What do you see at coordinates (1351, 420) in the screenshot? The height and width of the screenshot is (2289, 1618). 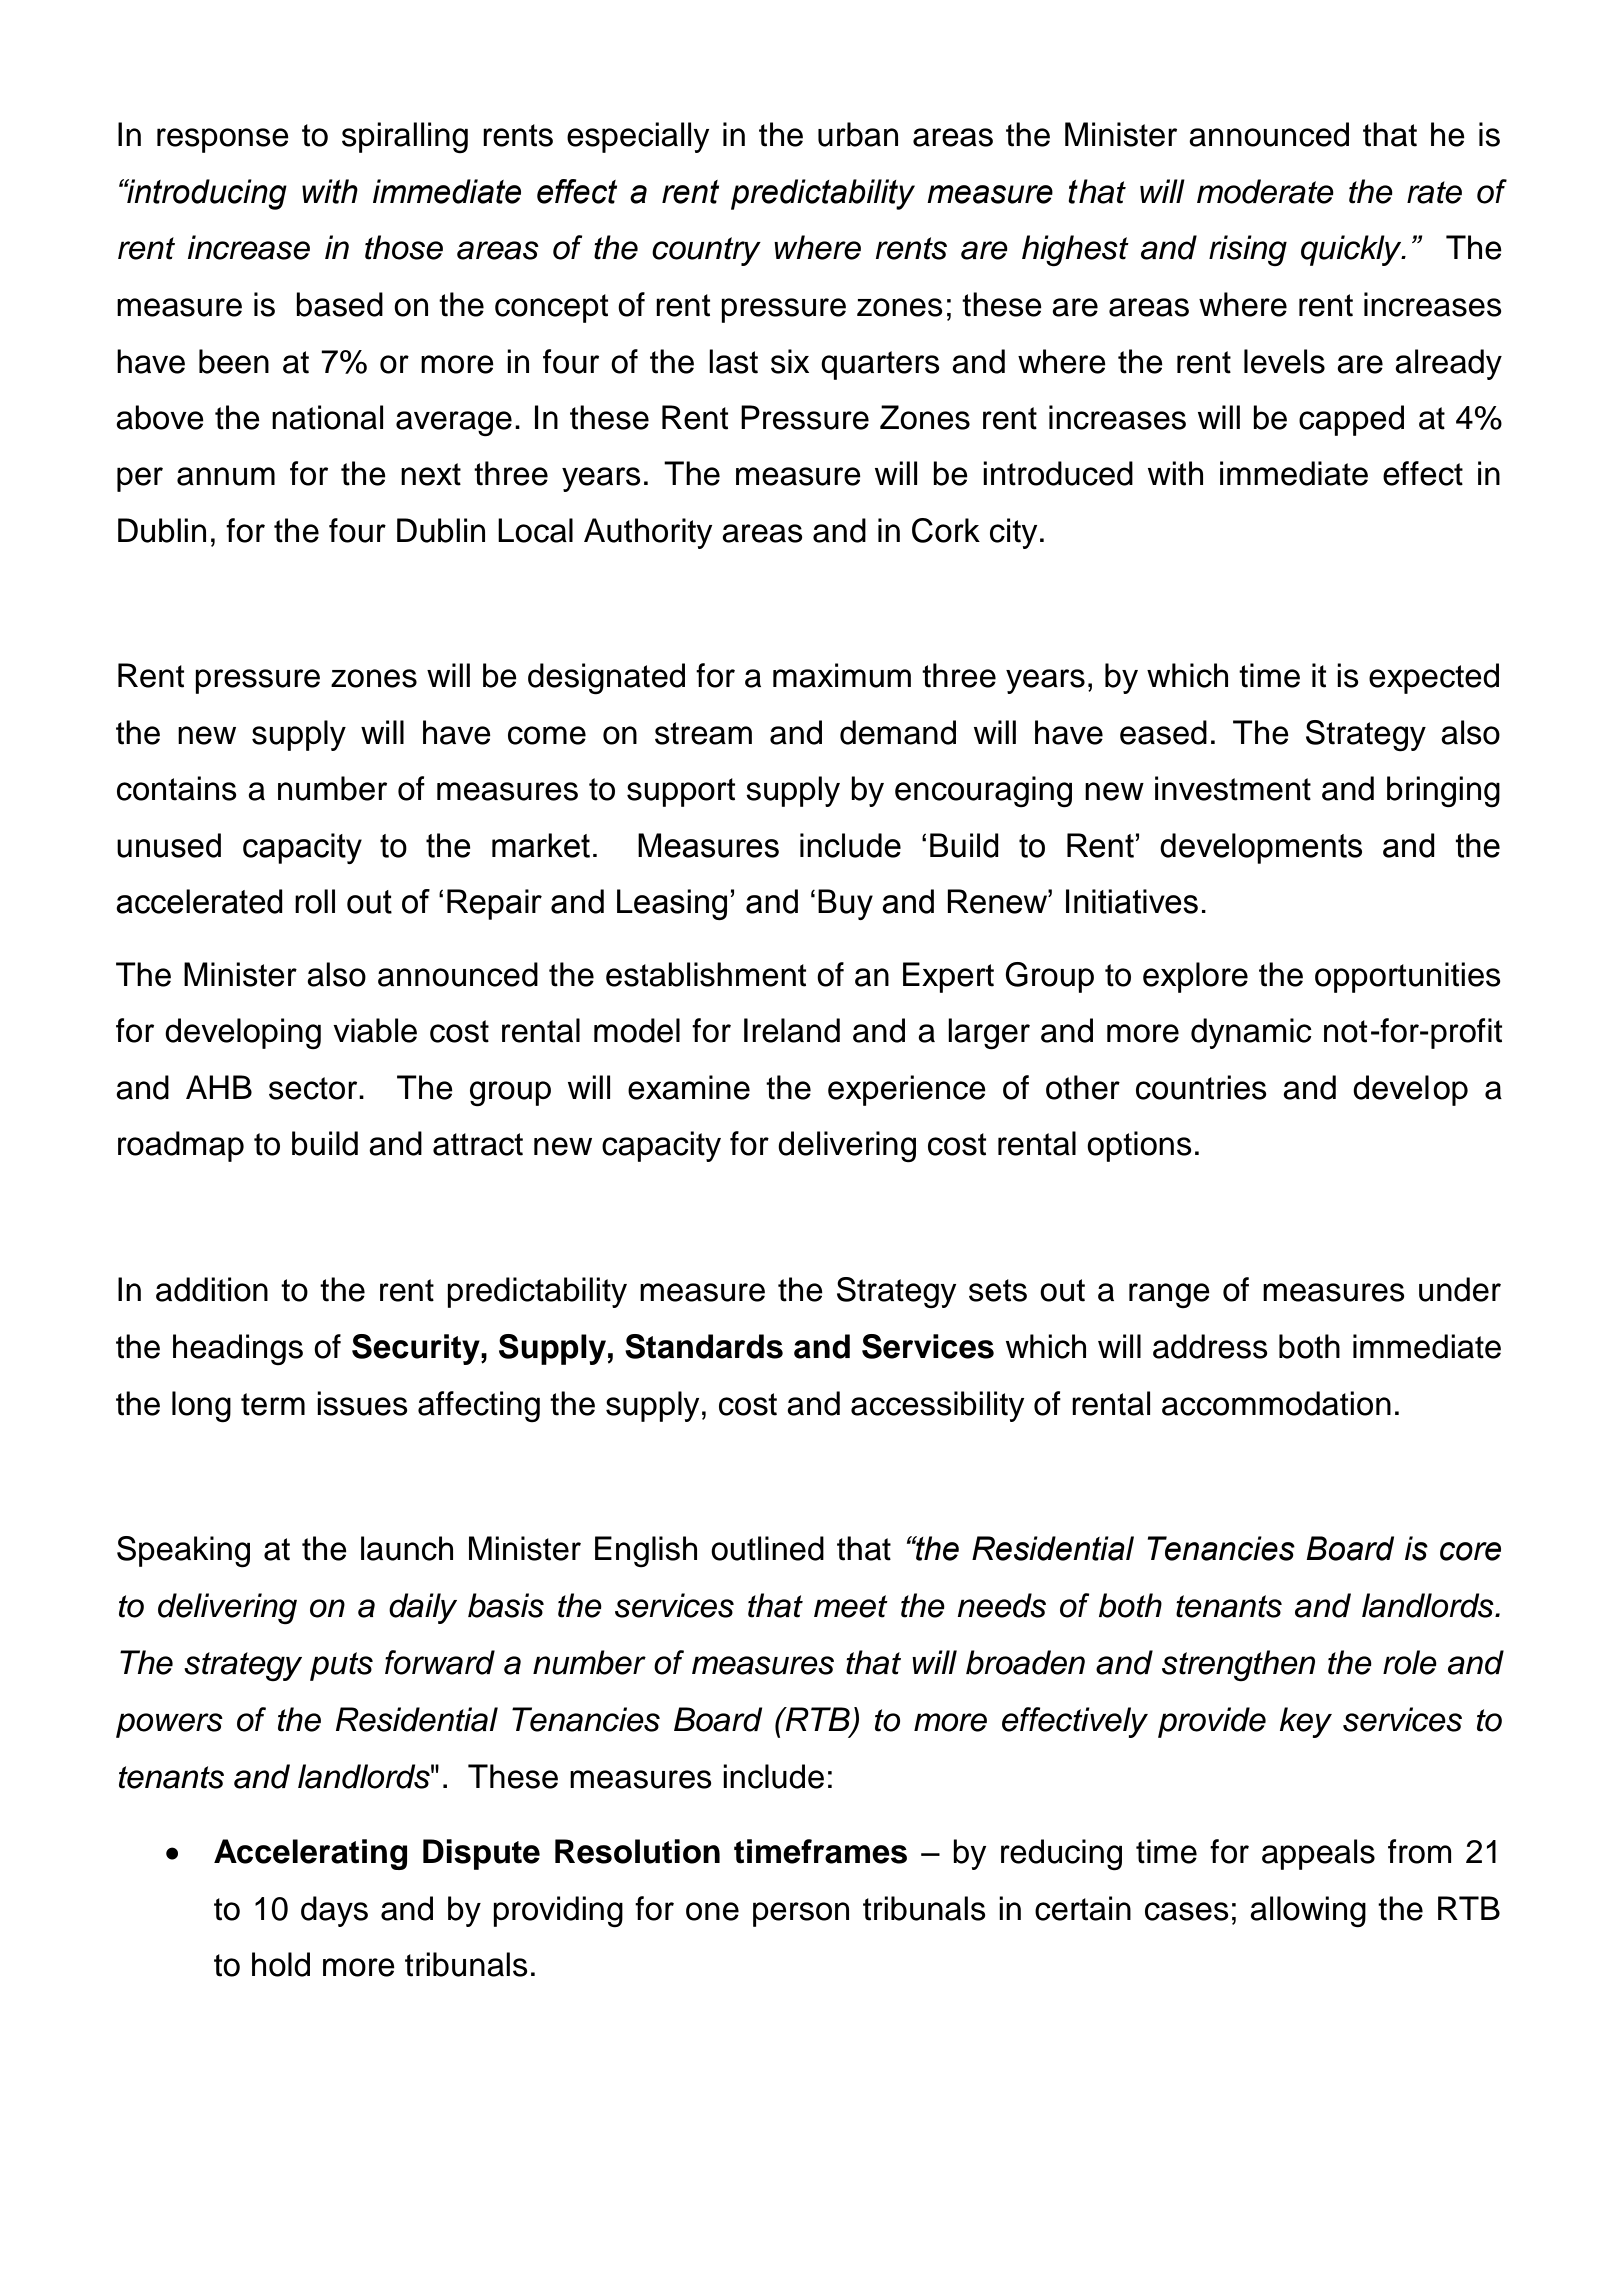 I see `capped` at bounding box center [1351, 420].
